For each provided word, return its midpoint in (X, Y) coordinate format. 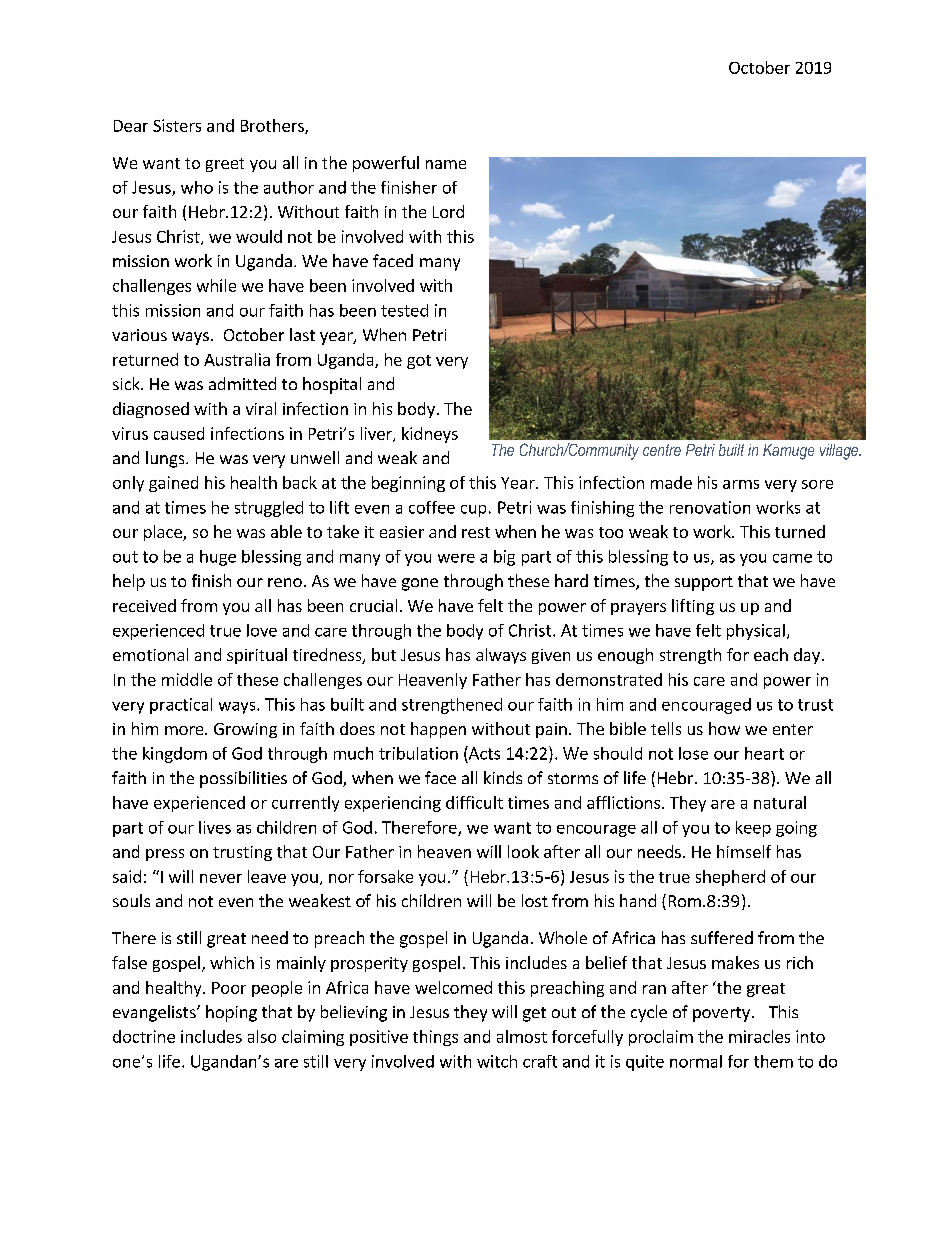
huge (218, 558)
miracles (759, 1036)
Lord (448, 211)
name (446, 164)
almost (522, 1036)
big (504, 558)
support (704, 583)
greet (225, 165)
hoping (231, 1013)
